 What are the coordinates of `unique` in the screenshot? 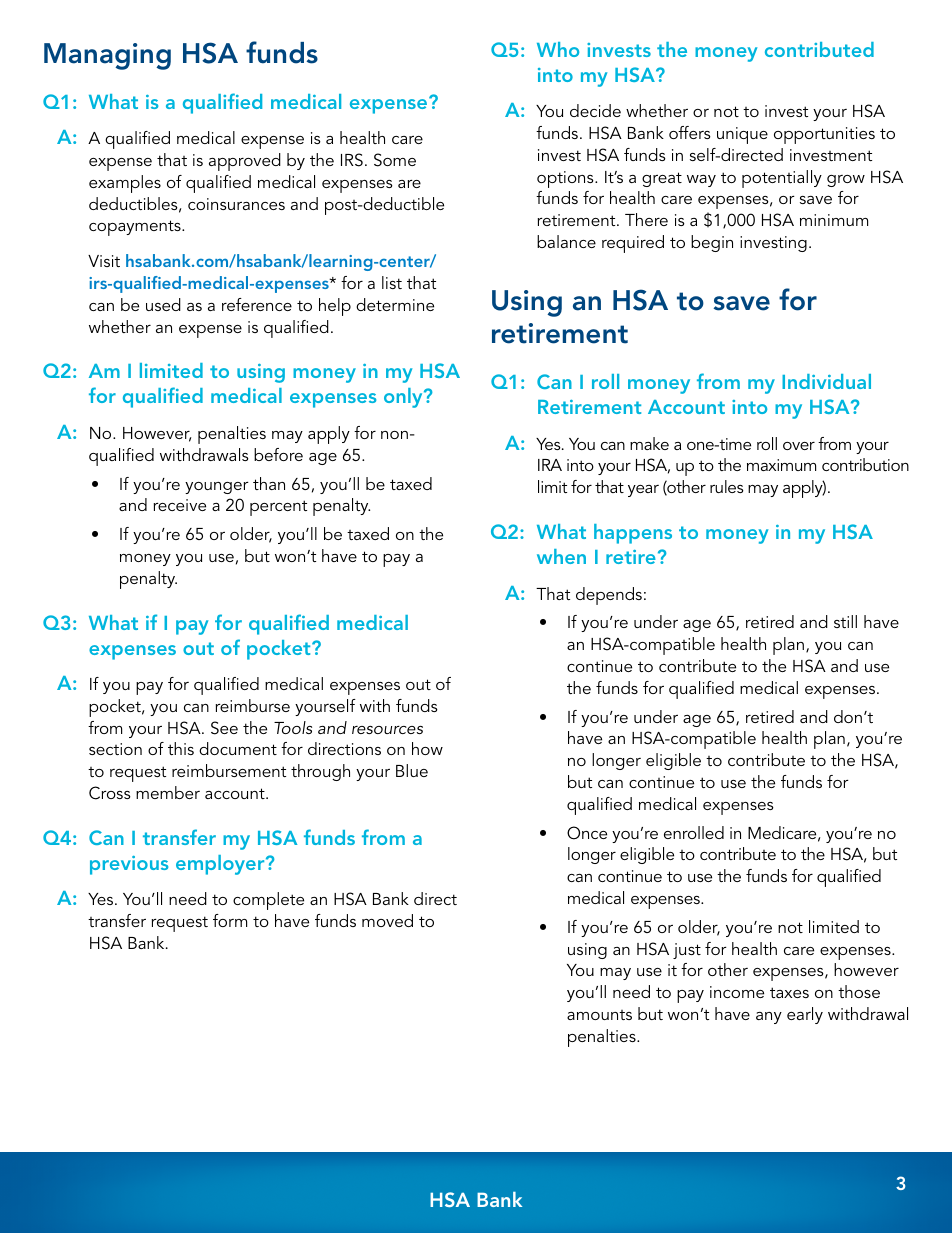 It's located at (742, 135).
